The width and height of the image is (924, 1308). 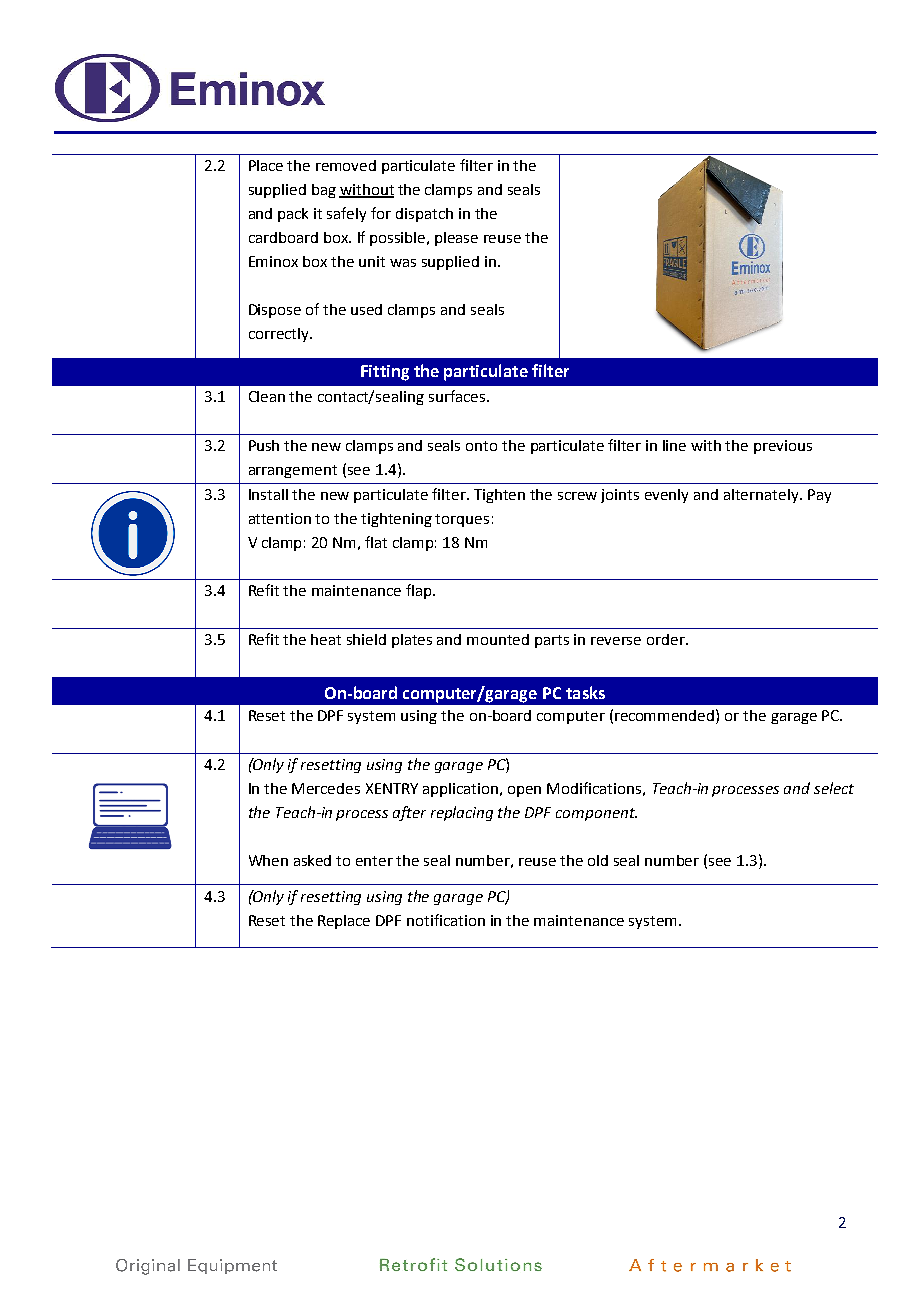 I want to click on select, so click(x=834, y=788).
